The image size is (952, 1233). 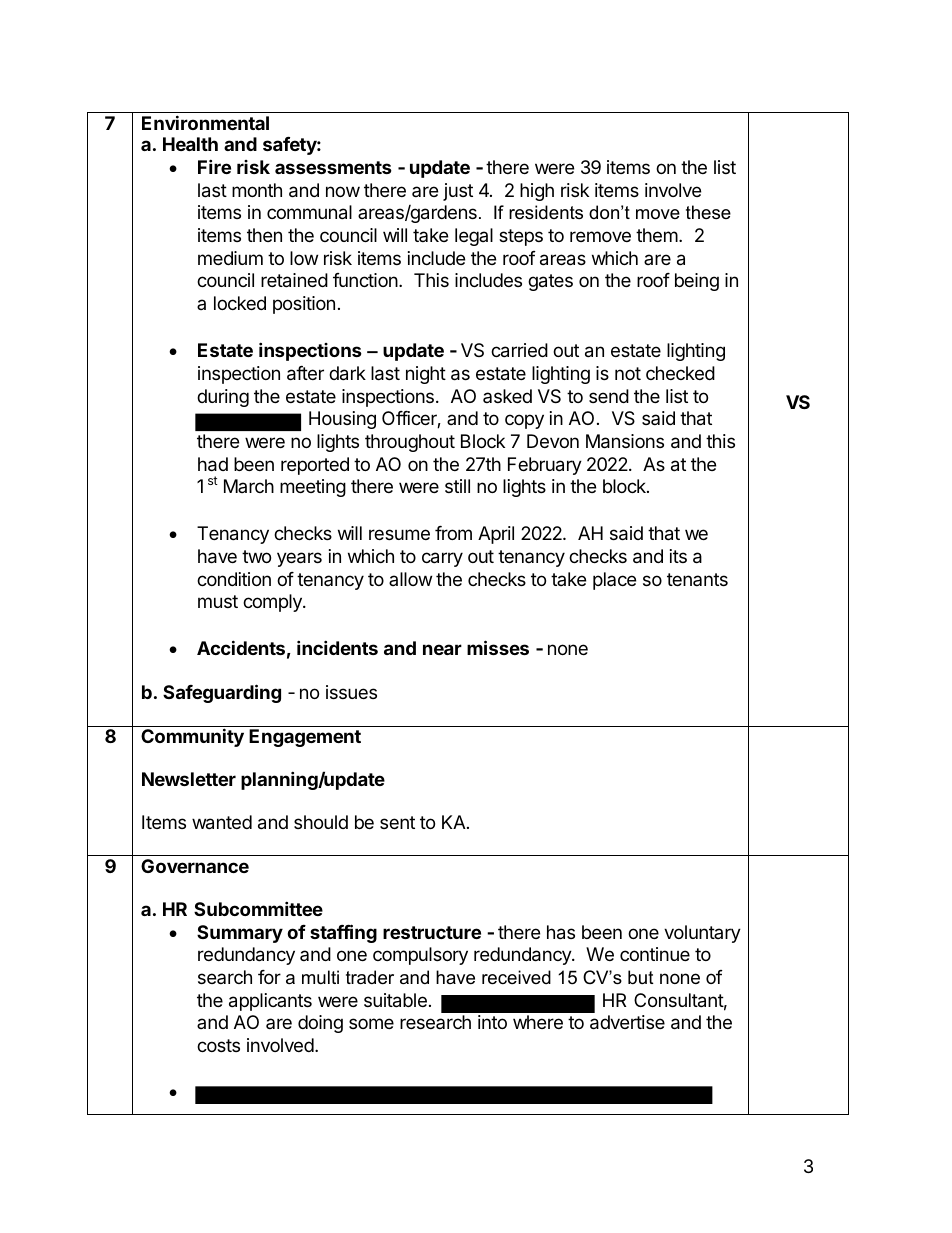 I want to click on place, so click(x=614, y=581).
